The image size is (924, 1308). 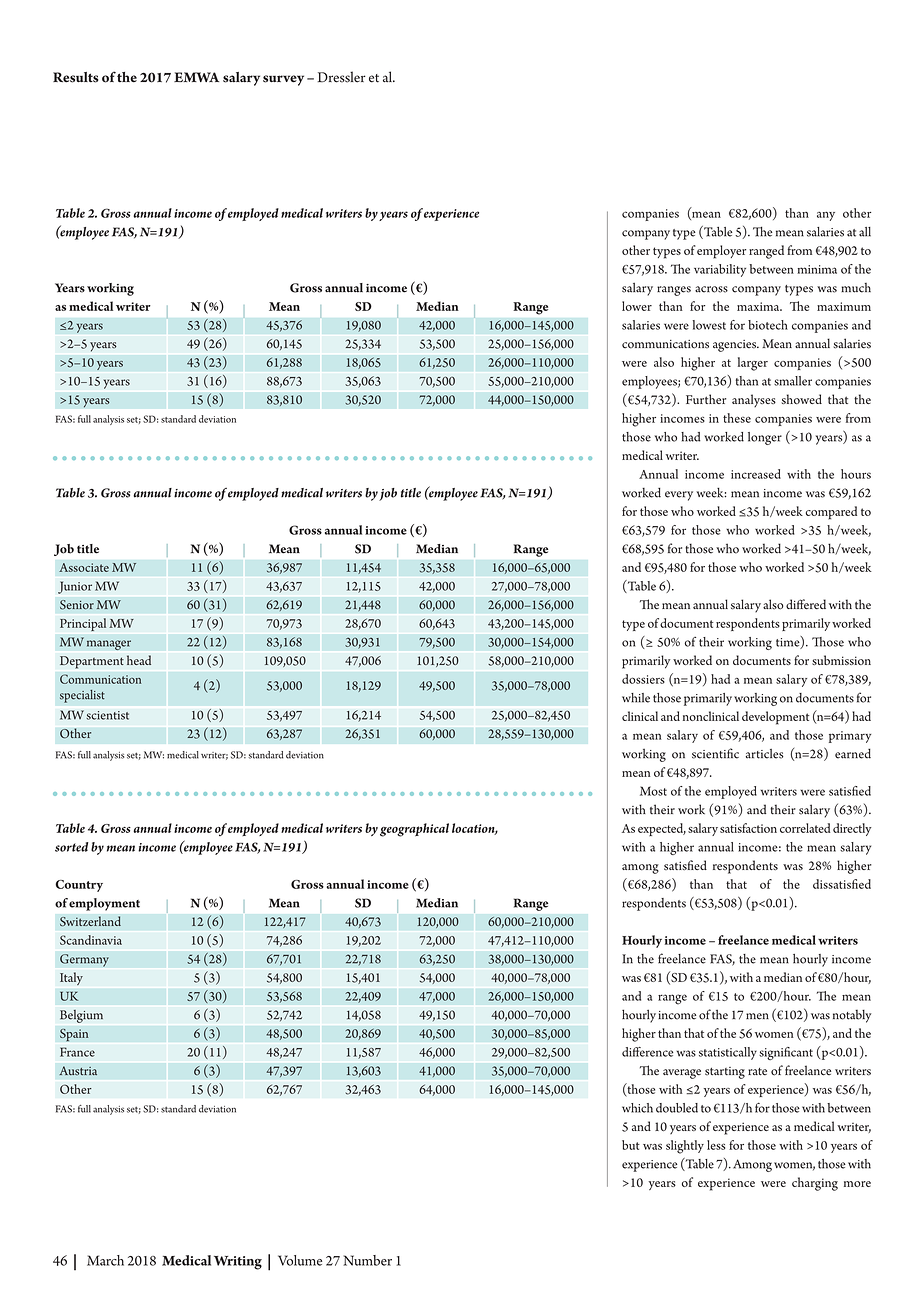 I want to click on Associate, so click(x=84, y=567).
